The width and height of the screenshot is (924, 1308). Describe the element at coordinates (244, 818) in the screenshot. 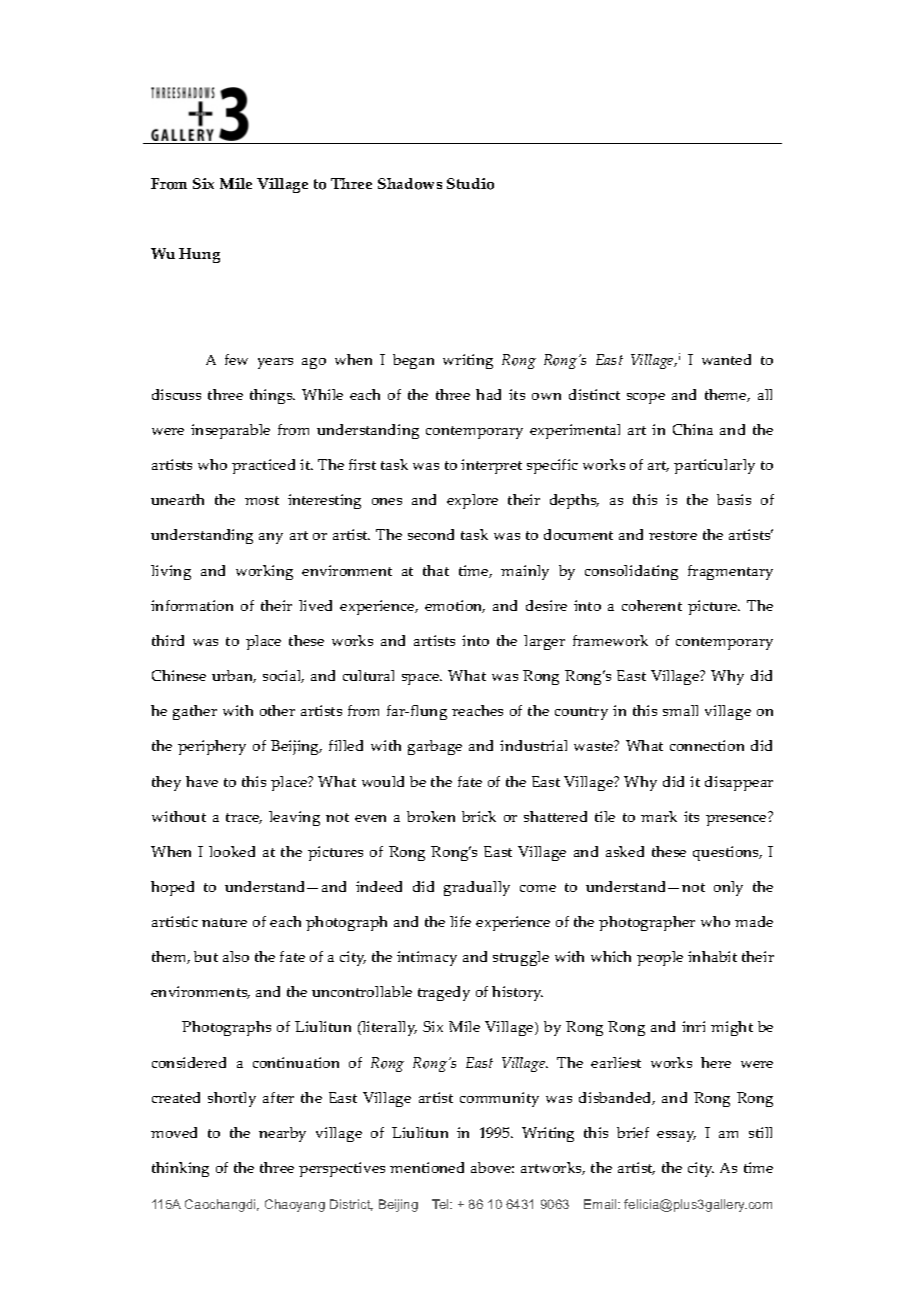

I see `trace` at that location.
